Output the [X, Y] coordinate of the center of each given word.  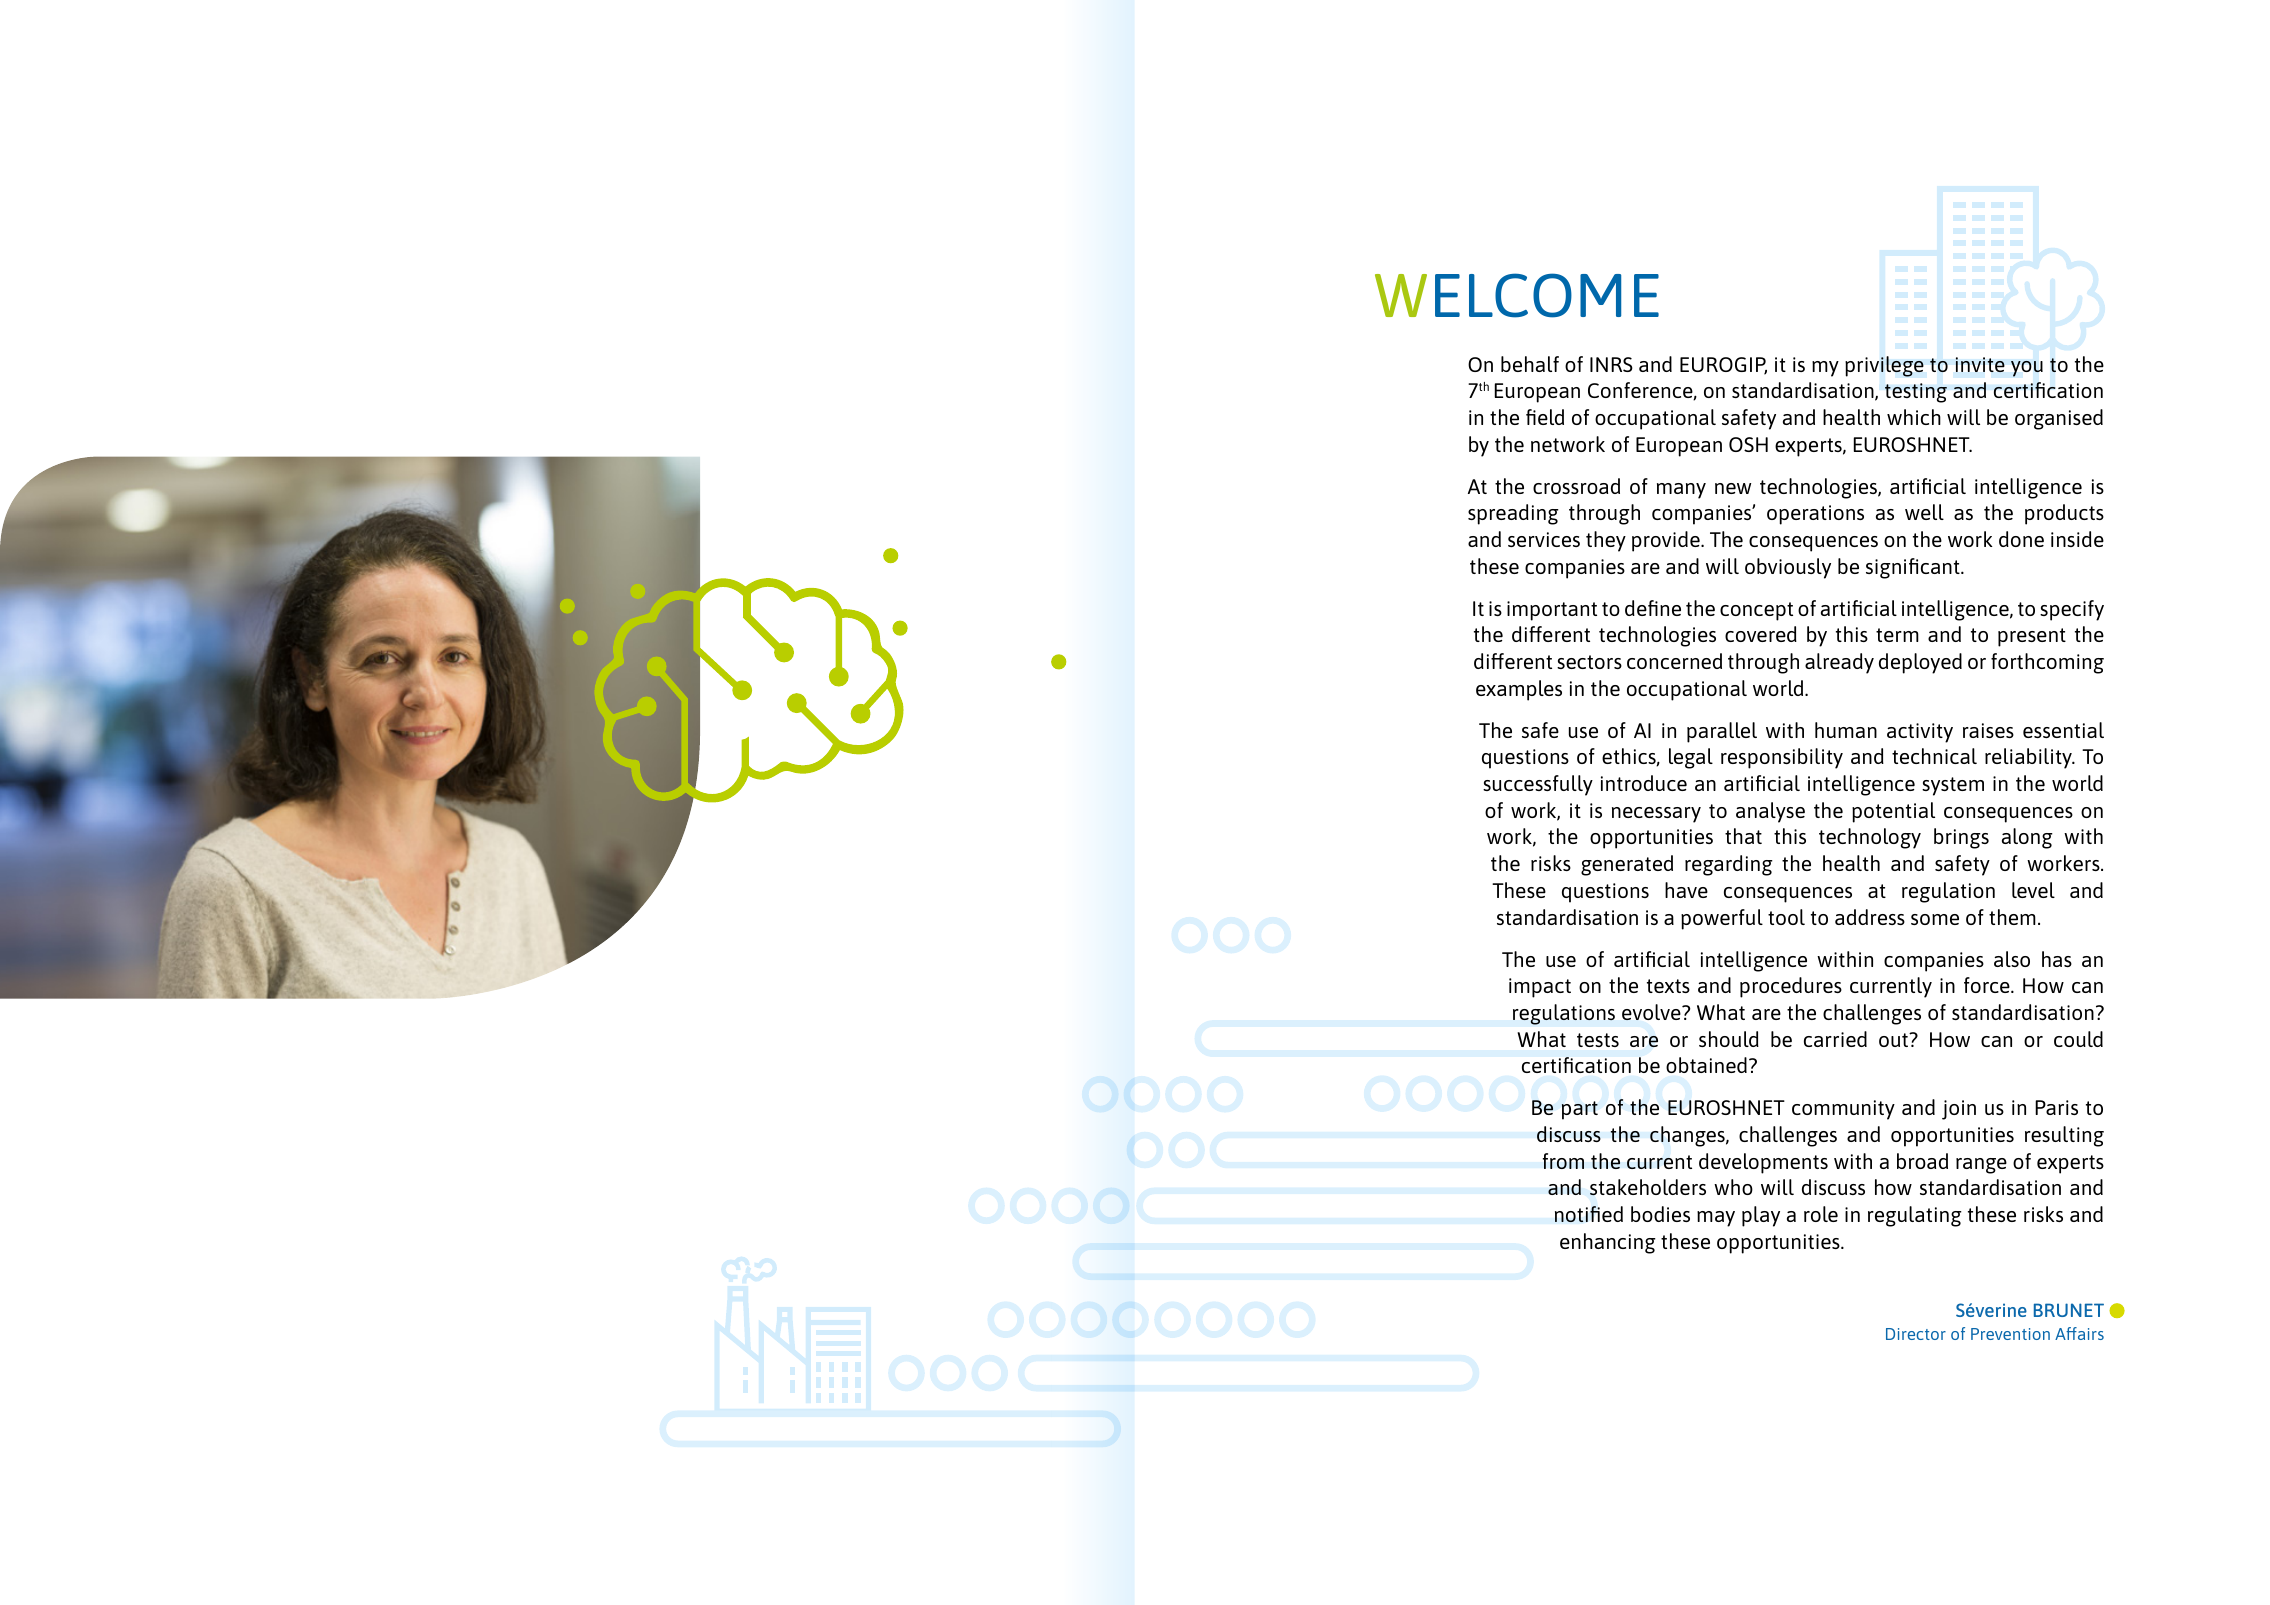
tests [1598, 1040]
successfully [1538, 785]
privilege [1884, 366]
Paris [2056, 1107]
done [2021, 539]
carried [1835, 1039]
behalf [1530, 364]
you [2027, 369]
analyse [1770, 812]
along [2027, 838]
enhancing [1608, 1243]
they [1606, 541]
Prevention [2010, 1334]
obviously [1788, 568]
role [1821, 1214]
